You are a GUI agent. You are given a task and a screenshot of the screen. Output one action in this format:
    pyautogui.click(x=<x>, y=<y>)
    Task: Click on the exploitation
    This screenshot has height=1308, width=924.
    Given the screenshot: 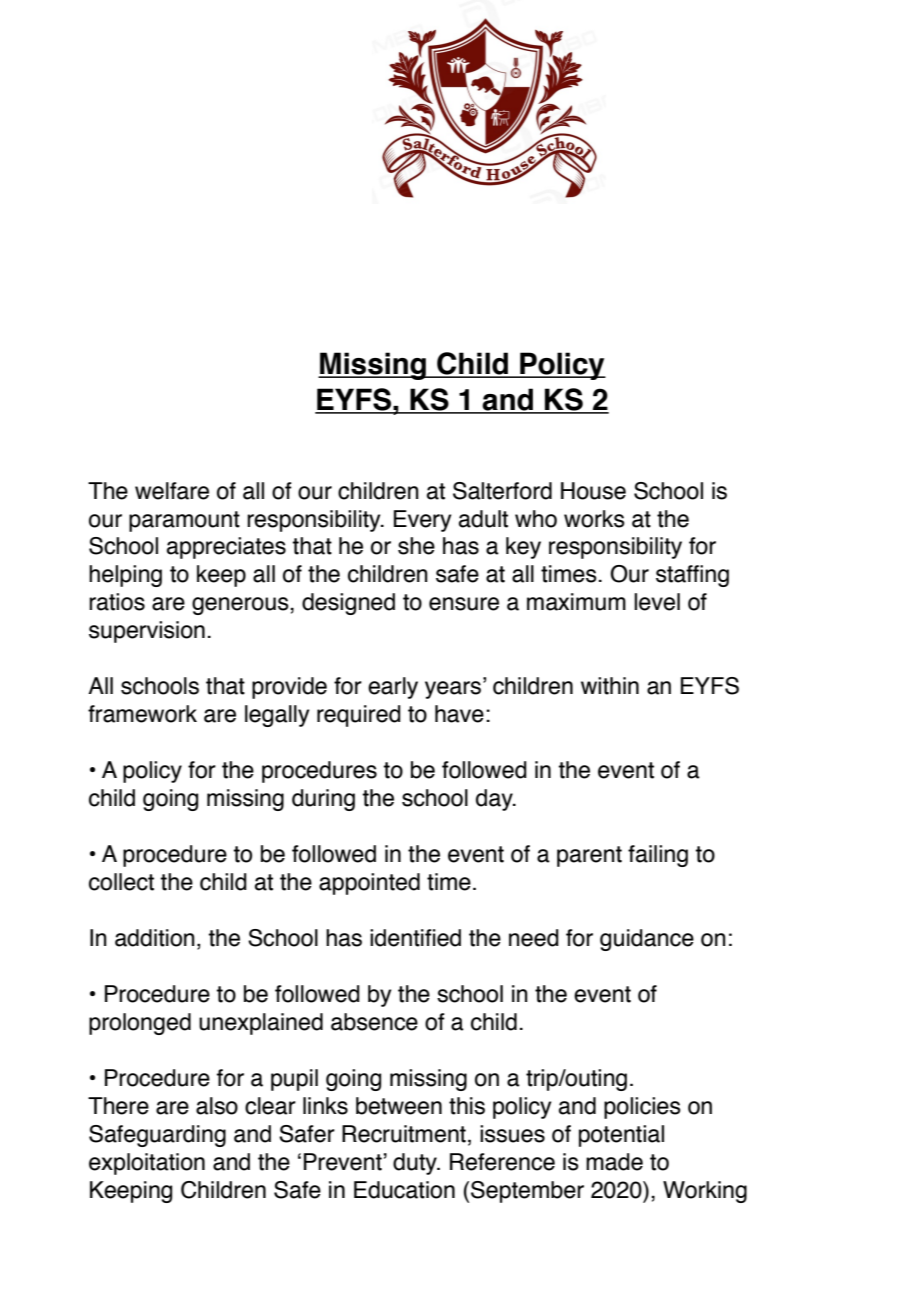 What is the action you would take?
    pyautogui.click(x=147, y=1164)
